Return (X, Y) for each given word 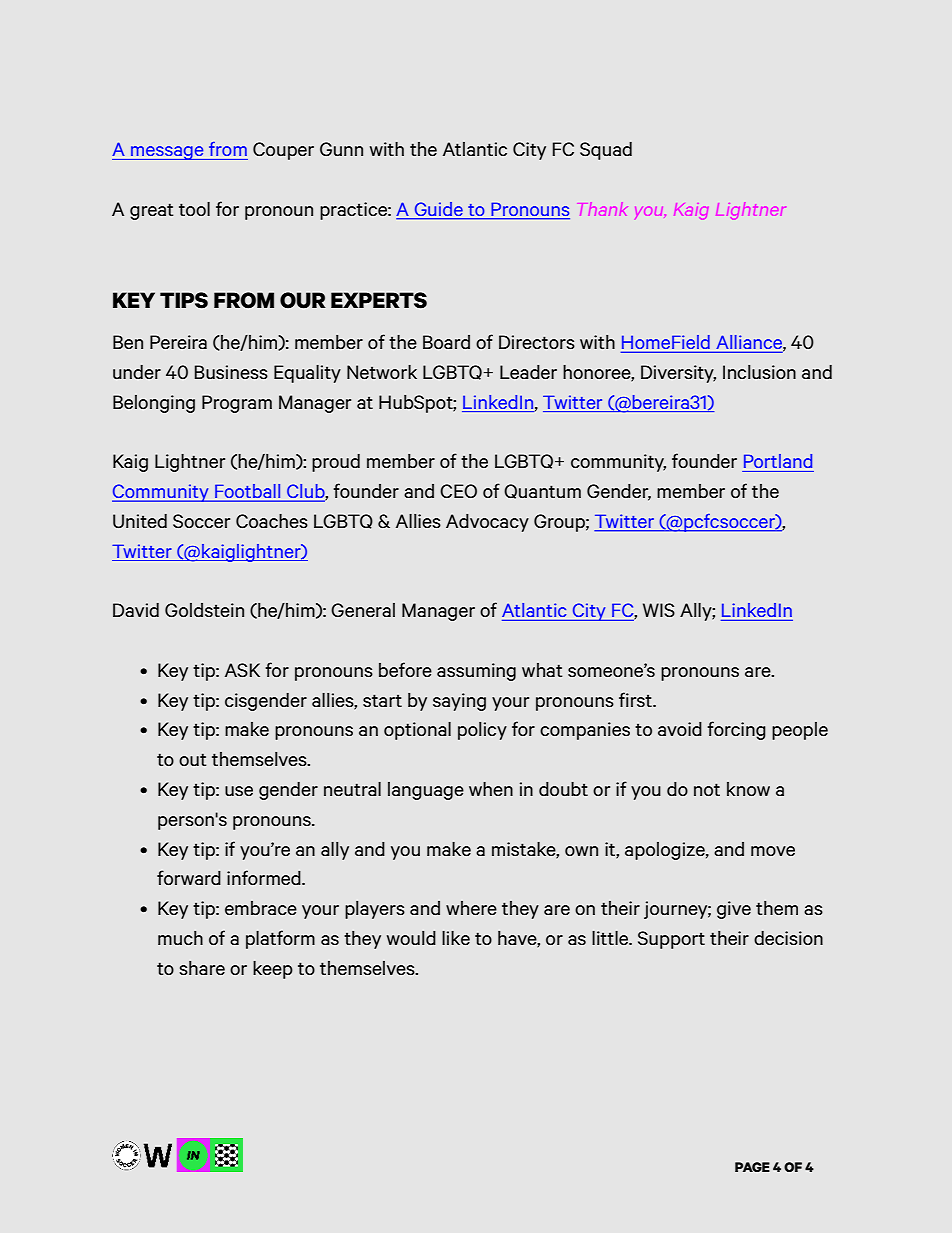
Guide (438, 210)
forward (189, 877)
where (471, 908)
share (202, 968)
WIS (659, 610)
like (456, 938)
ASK (242, 670)
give (734, 910)
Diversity (678, 374)
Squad (606, 151)
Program (237, 404)
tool (194, 209)
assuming (476, 672)
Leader (528, 372)
